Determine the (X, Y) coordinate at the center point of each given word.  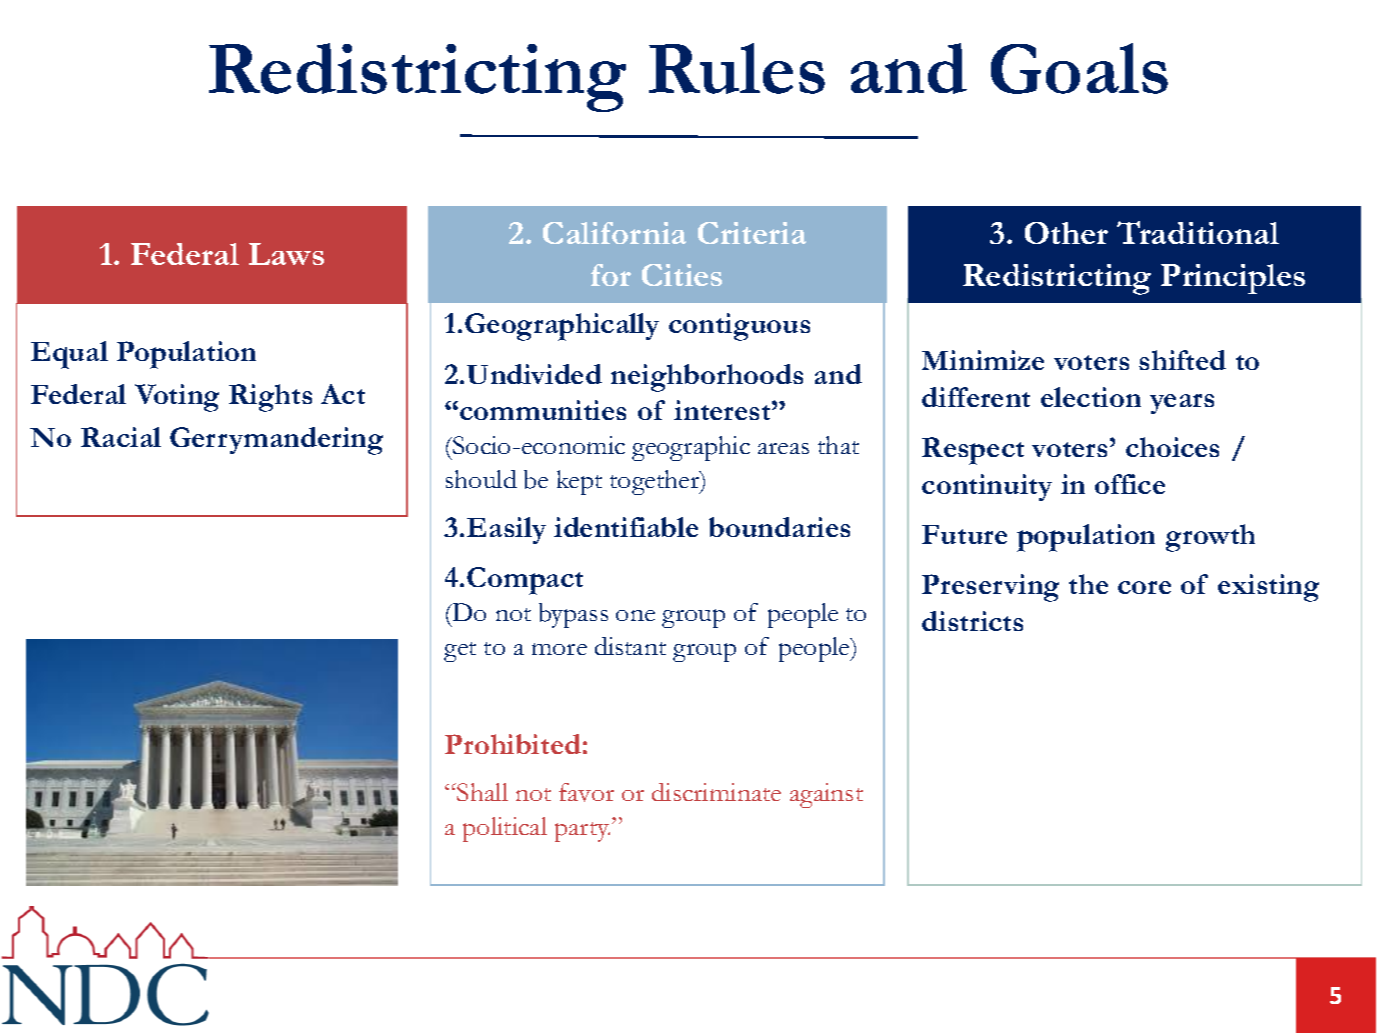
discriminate (716, 792)
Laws (286, 254)
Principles (1233, 279)
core (1144, 587)
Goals (1079, 68)
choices (1172, 447)
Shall (482, 792)
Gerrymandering (276, 441)
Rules (737, 68)
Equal (69, 355)
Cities (682, 275)
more (559, 649)
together (656, 482)
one (635, 615)
